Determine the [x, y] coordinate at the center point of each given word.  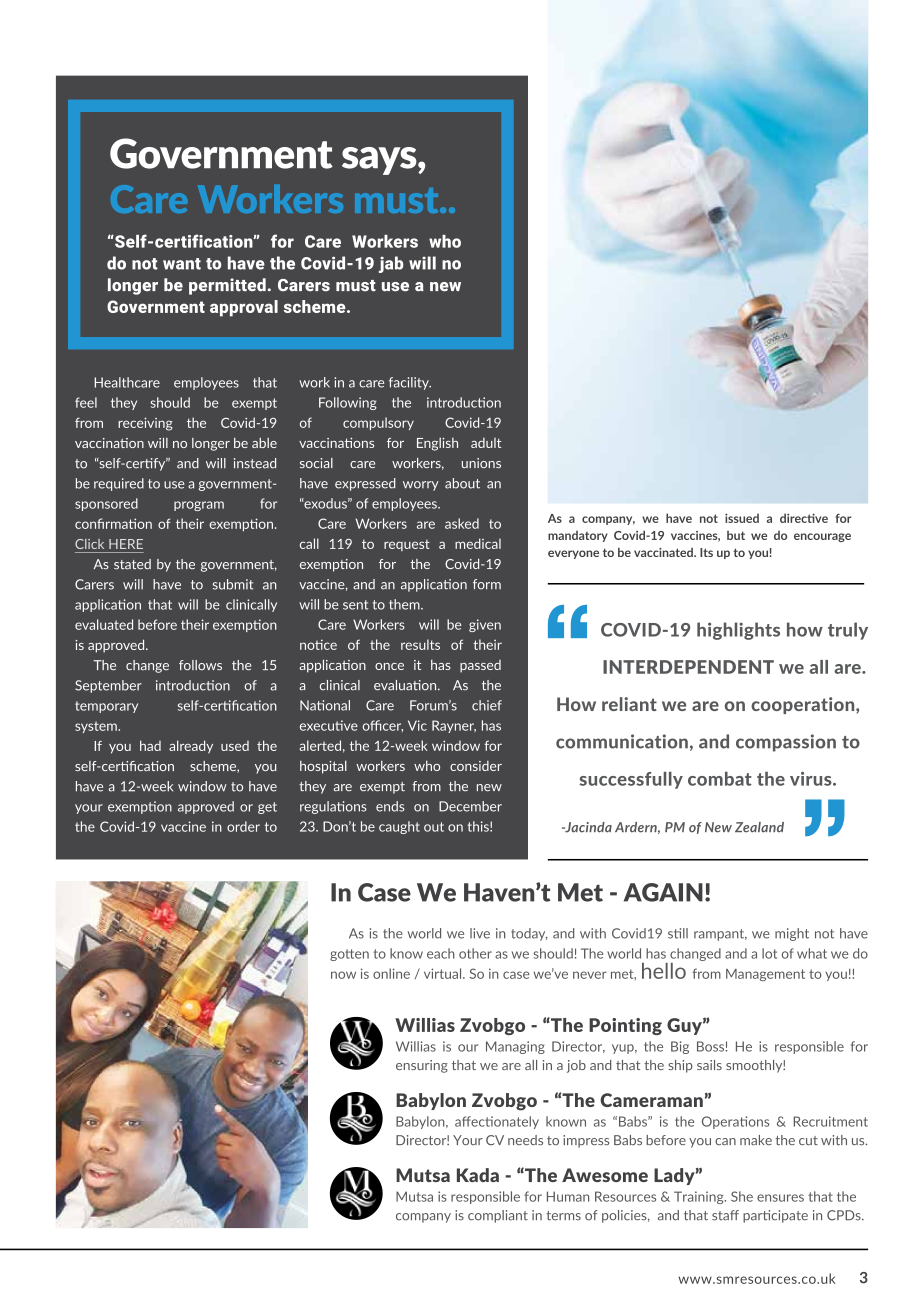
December [470, 806]
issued [742, 518]
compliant [498, 1216]
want [182, 264]
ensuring [422, 1066]
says [380, 161]
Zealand [759, 827]
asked [462, 523]
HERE [126, 544]
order [243, 826]
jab [391, 264]
